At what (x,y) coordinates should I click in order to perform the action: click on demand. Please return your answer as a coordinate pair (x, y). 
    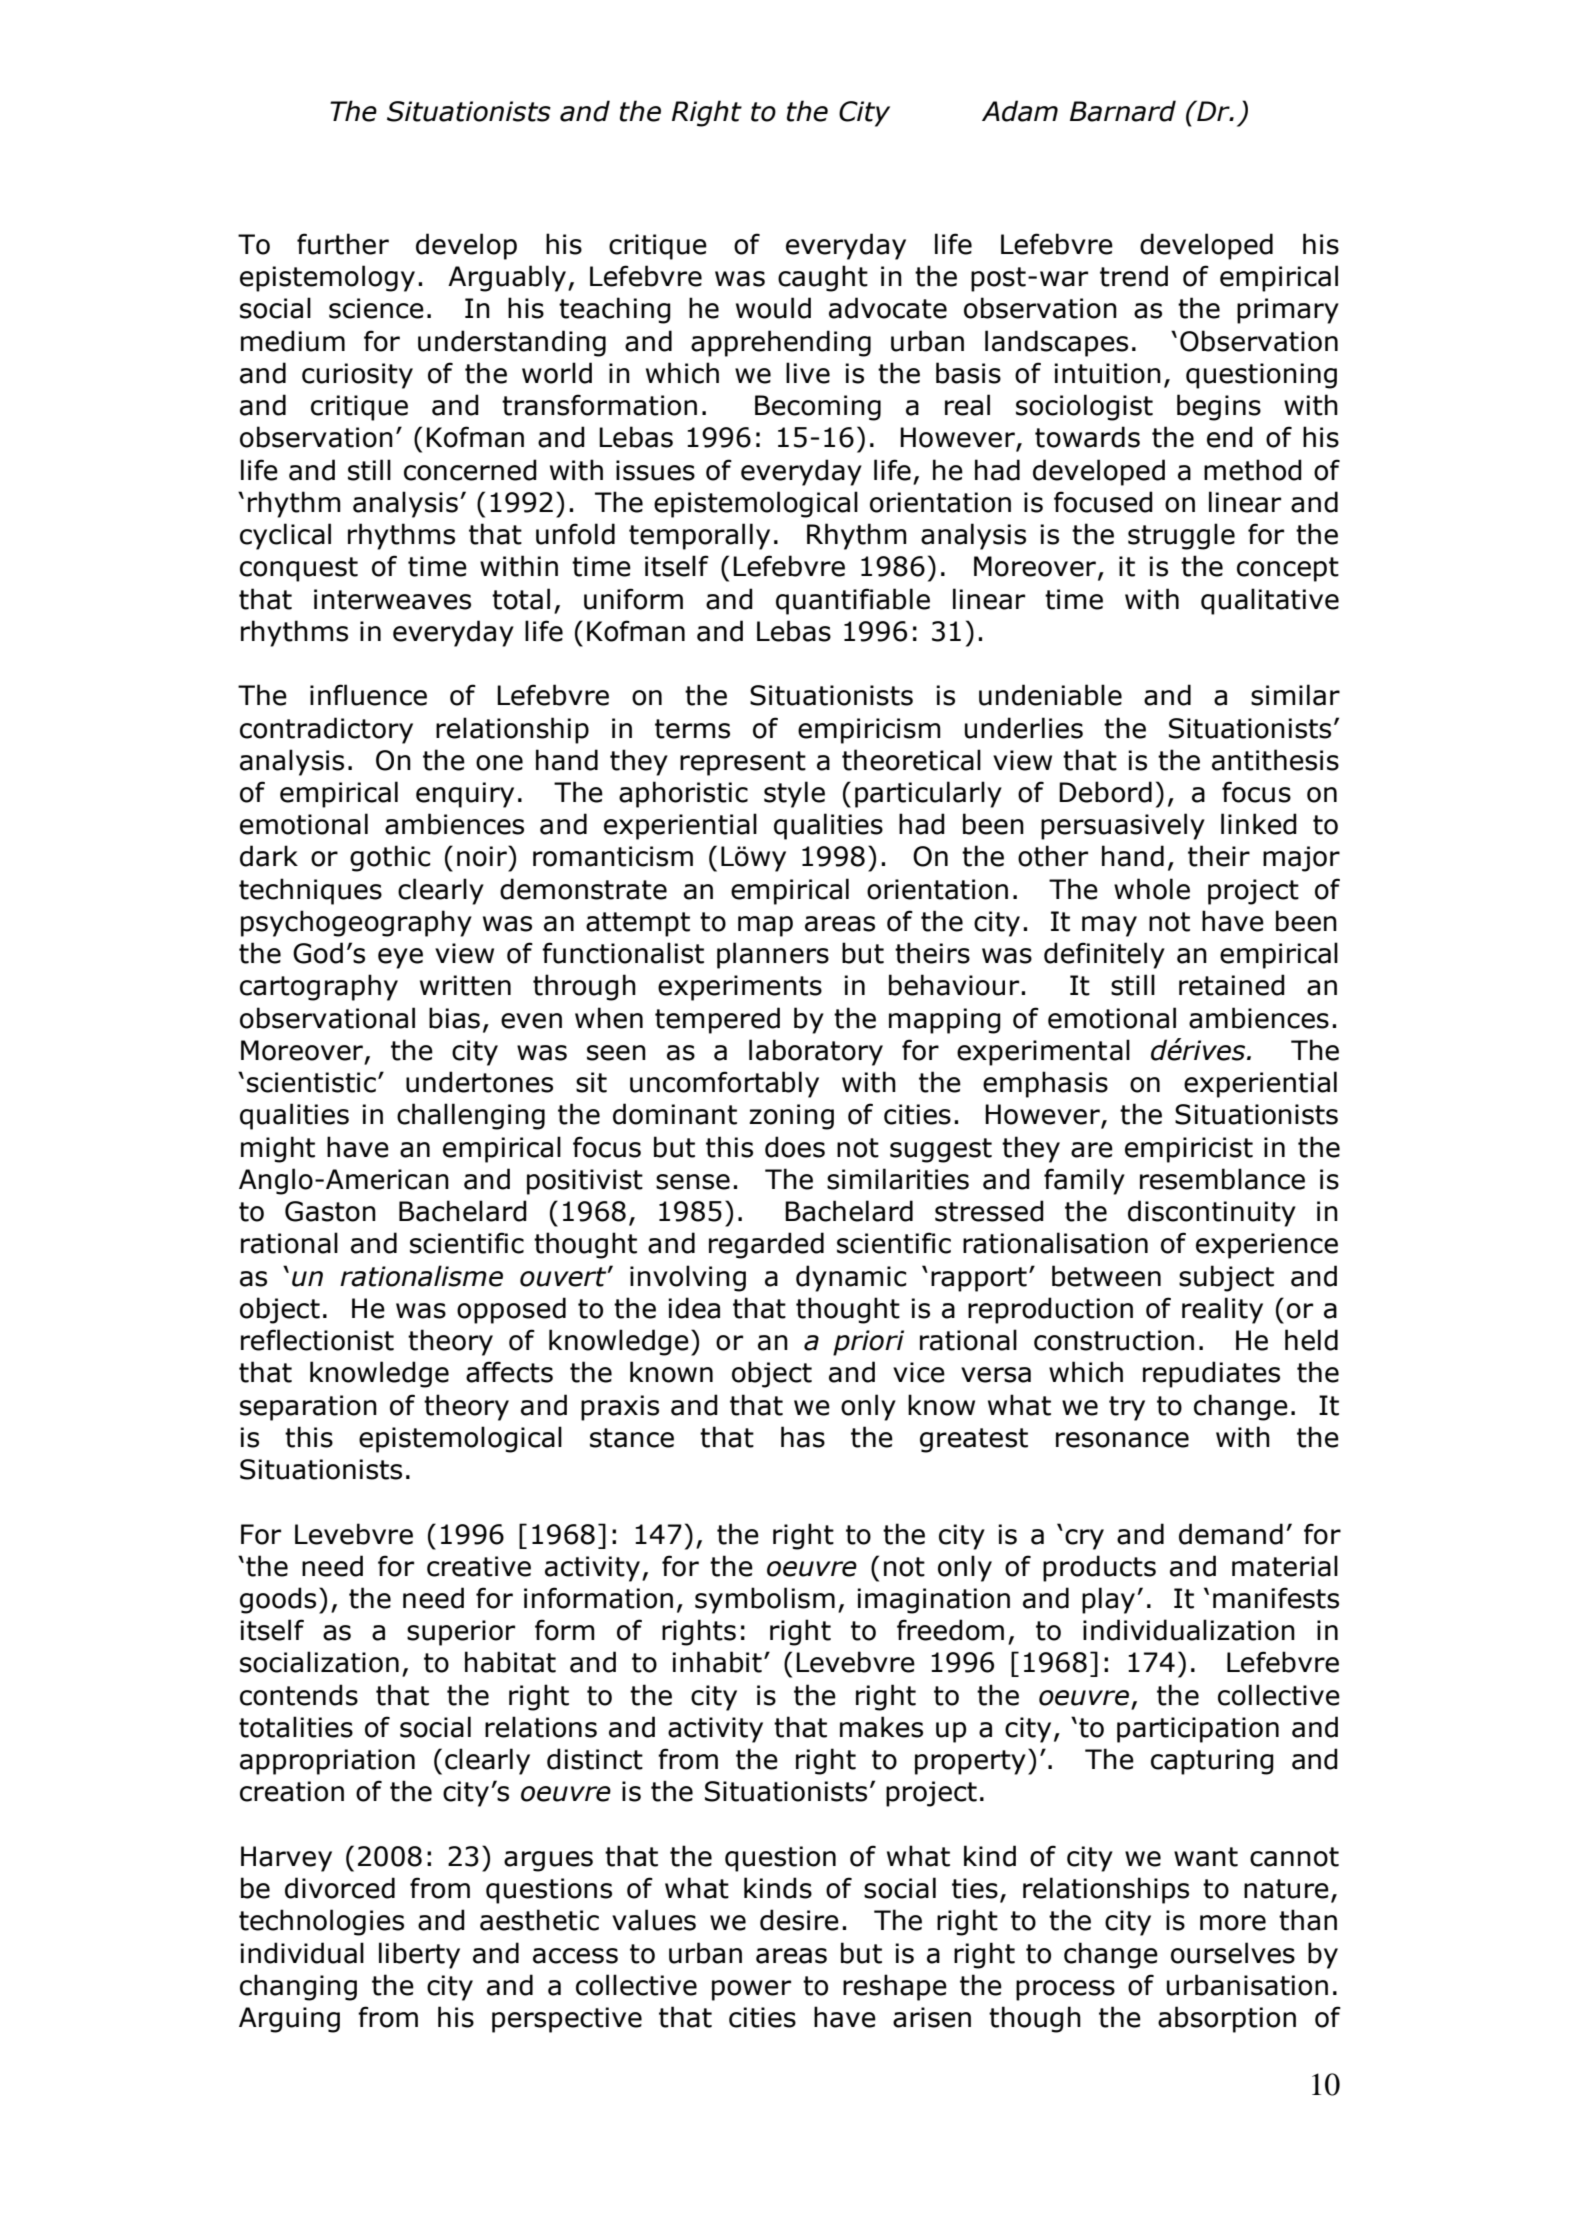
    Looking at the image, I should click on (1231, 1534).
